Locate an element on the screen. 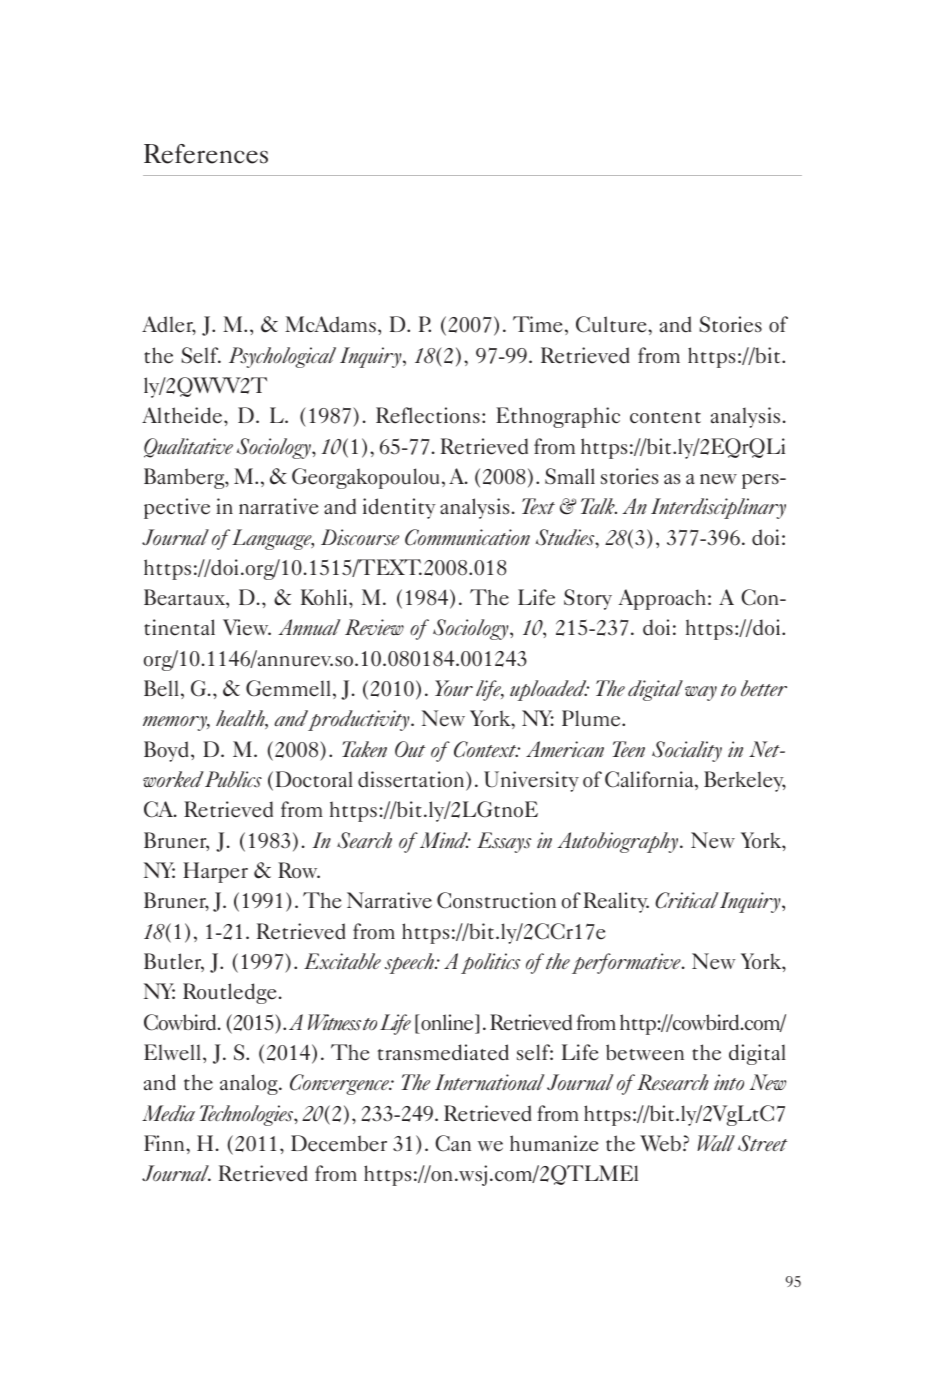  Culture is located at coordinates (612, 324).
